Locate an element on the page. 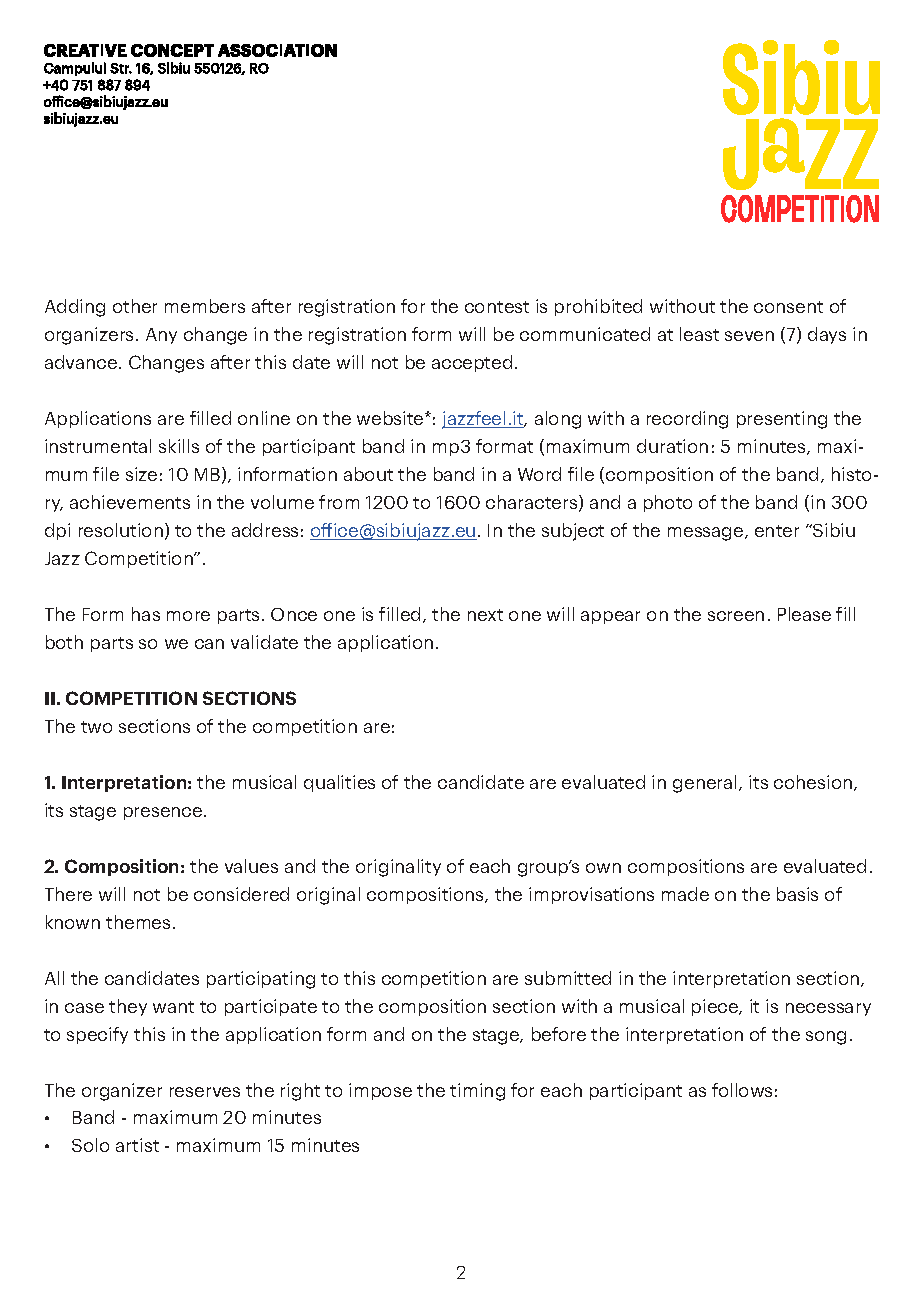  Any is located at coordinates (161, 336).
